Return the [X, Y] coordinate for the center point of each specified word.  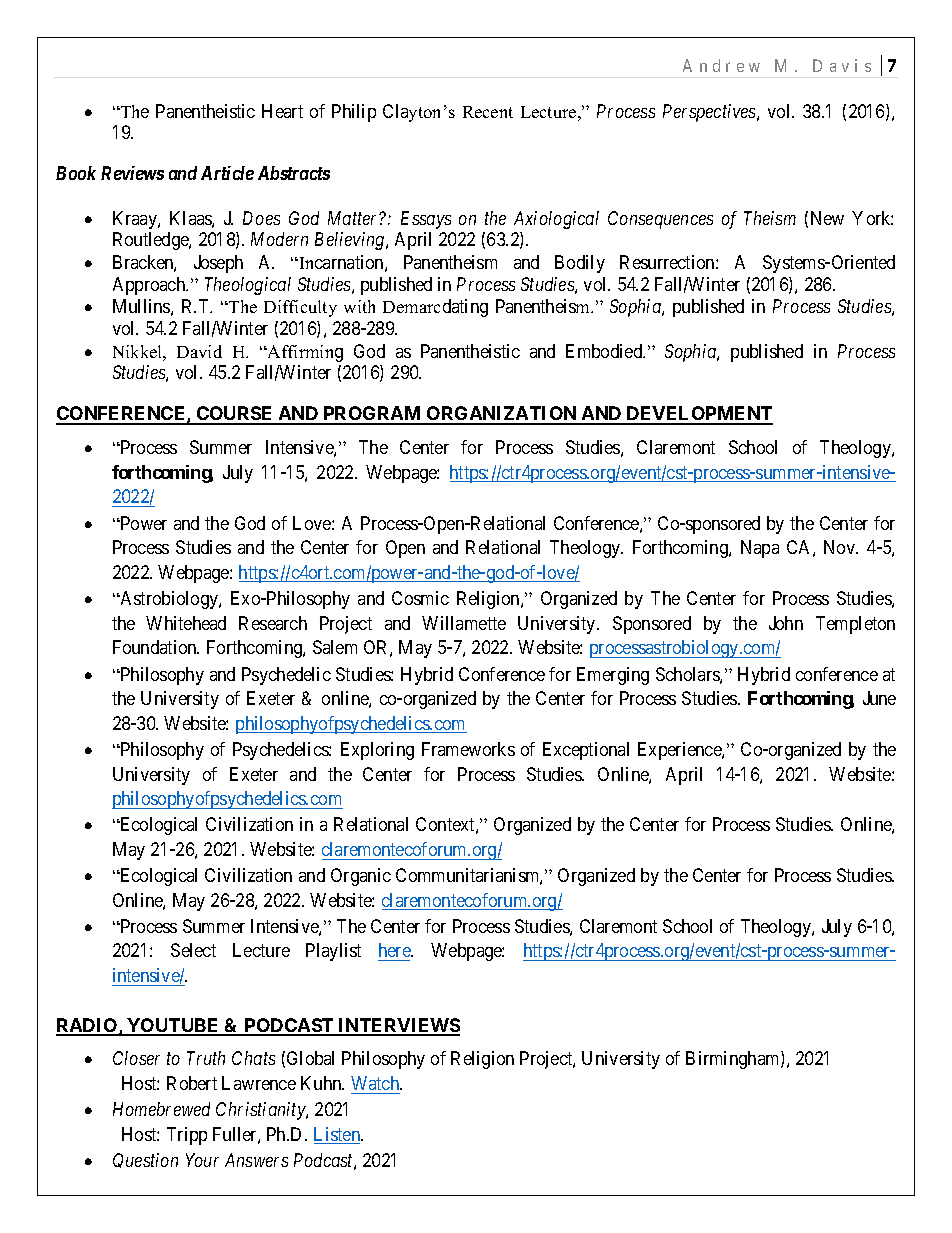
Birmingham [734, 1060]
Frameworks [468, 749]
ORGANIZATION [502, 415]
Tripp [187, 1136]
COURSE [235, 415]
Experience [680, 751]
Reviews [132, 173]
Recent [488, 112]
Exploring [377, 751]
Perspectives [710, 113]
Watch [376, 1083]
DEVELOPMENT [699, 415]
